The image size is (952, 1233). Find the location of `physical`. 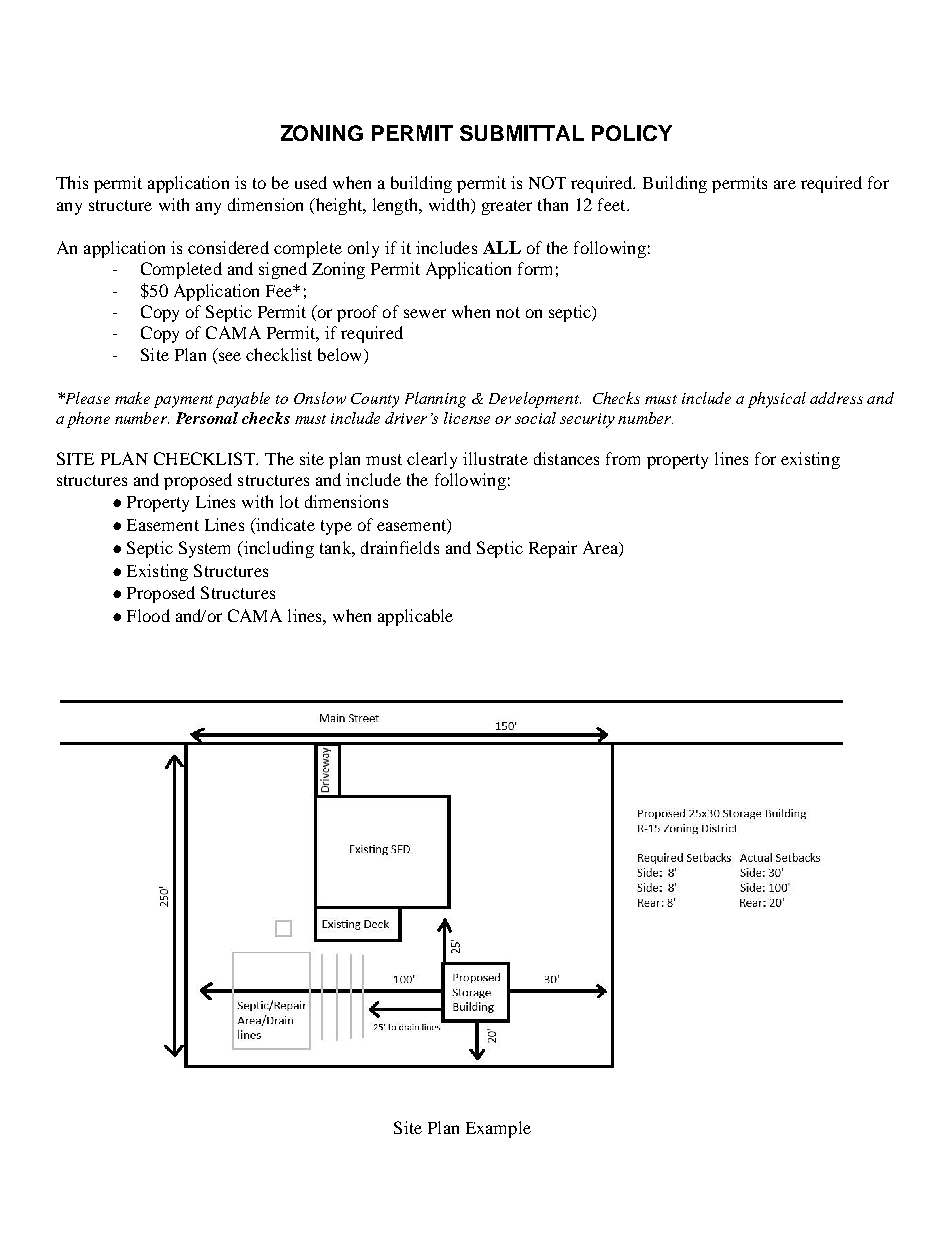

physical is located at coordinates (777, 400).
